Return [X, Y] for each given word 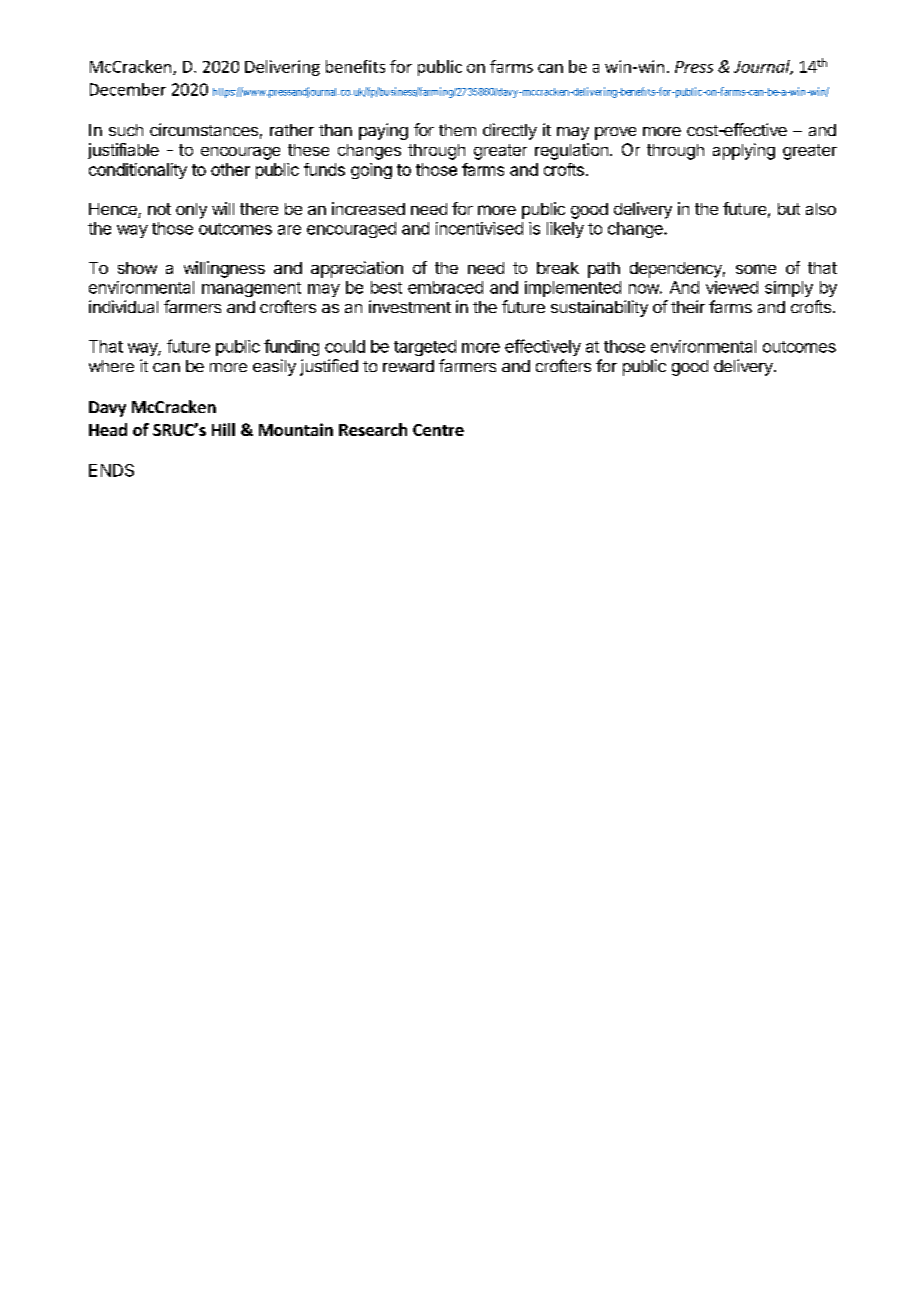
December [128, 89]
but [789, 209]
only [191, 211]
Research [373, 429]
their [688, 306]
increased [368, 208]
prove [615, 133]
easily [274, 367]
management [251, 289]
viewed [732, 287]
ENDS [111, 470]
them [457, 130]
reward [408, 366]
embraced [445, 287]
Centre [438, 430]
